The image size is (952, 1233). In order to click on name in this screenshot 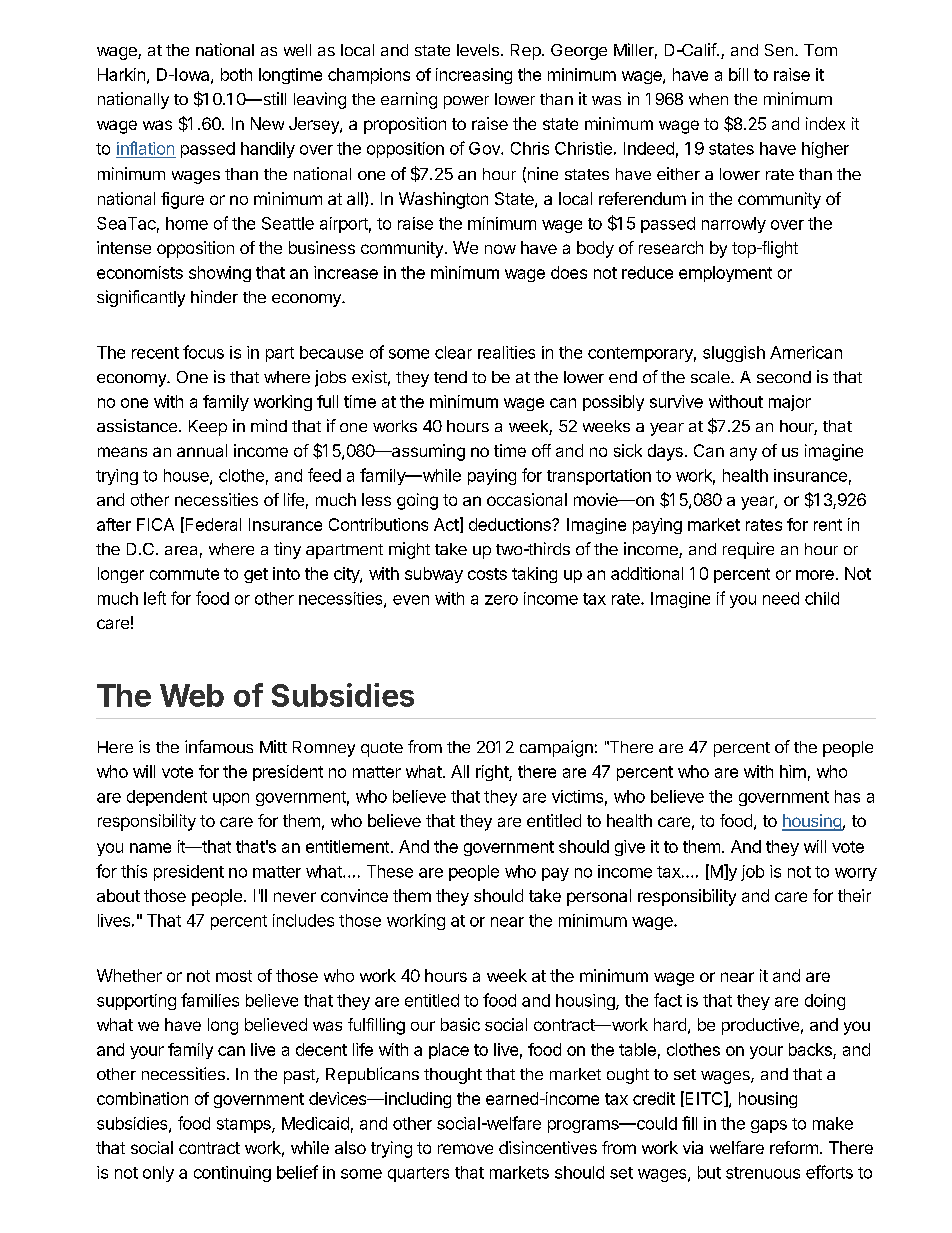, I will do `click(150, 848)`.
